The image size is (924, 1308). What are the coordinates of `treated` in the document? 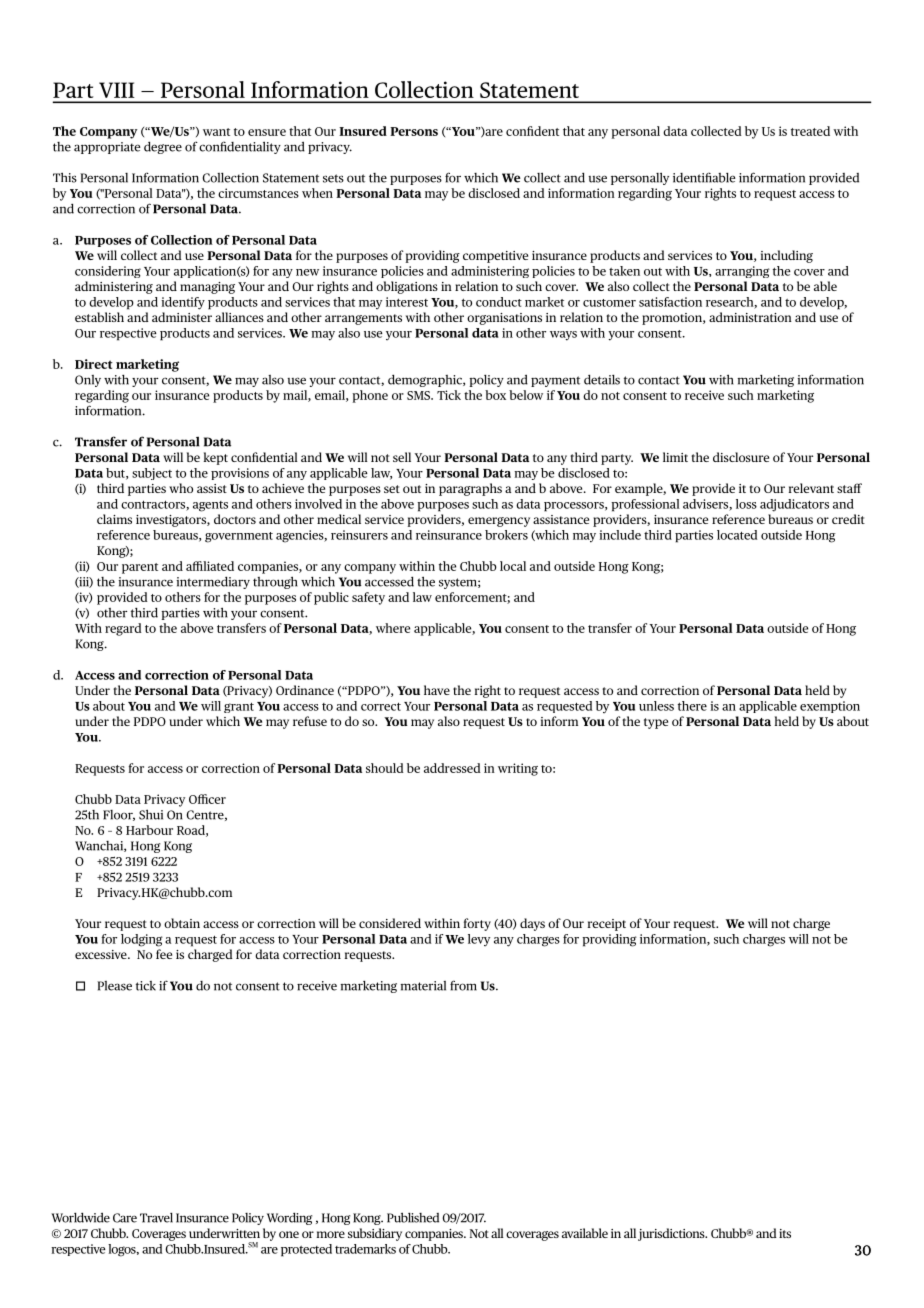 It's located at (810, 131).
